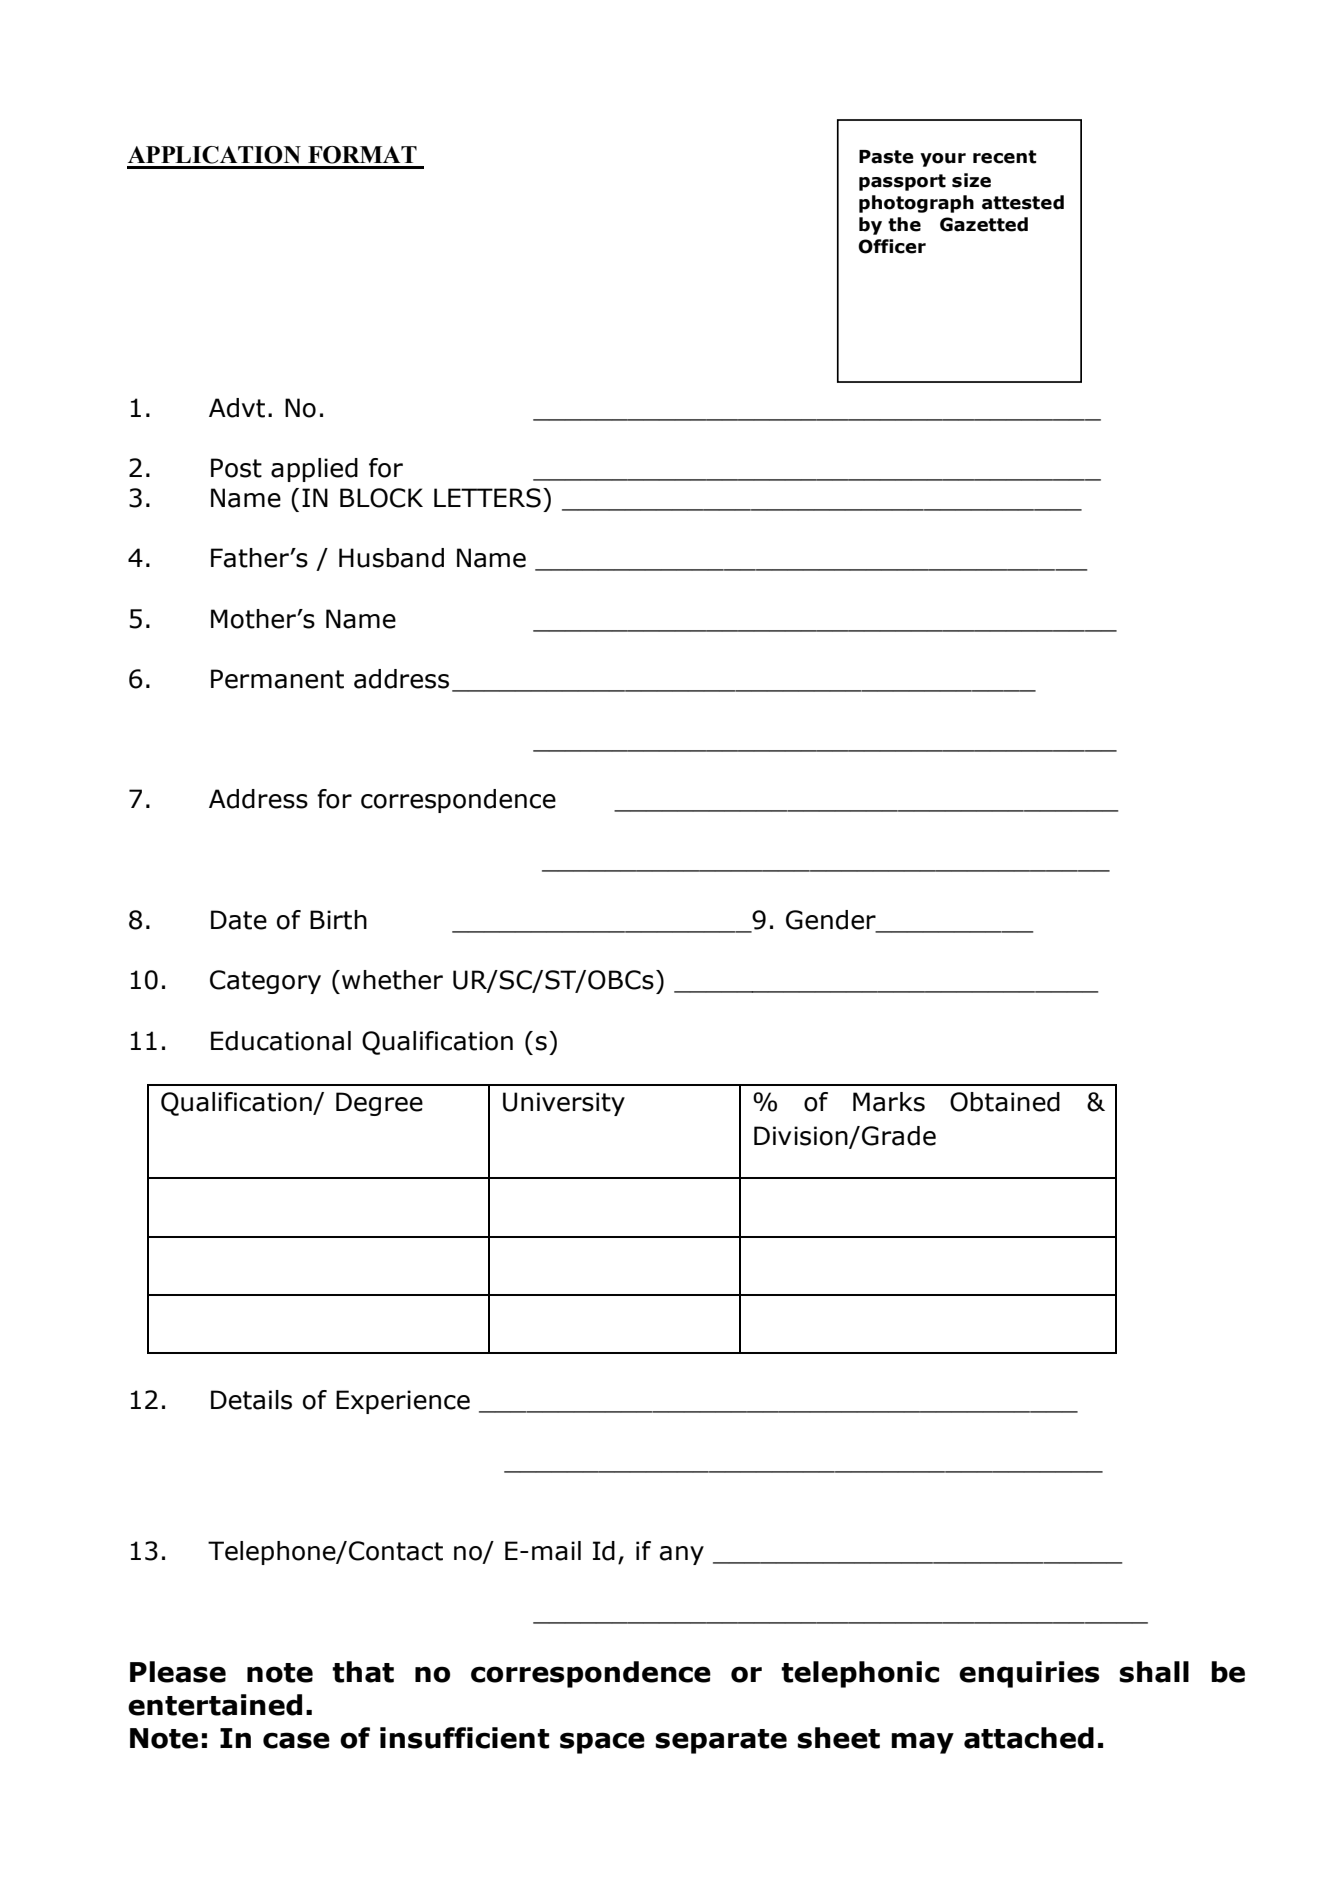  I want to click on applied, so click(314, 470).
